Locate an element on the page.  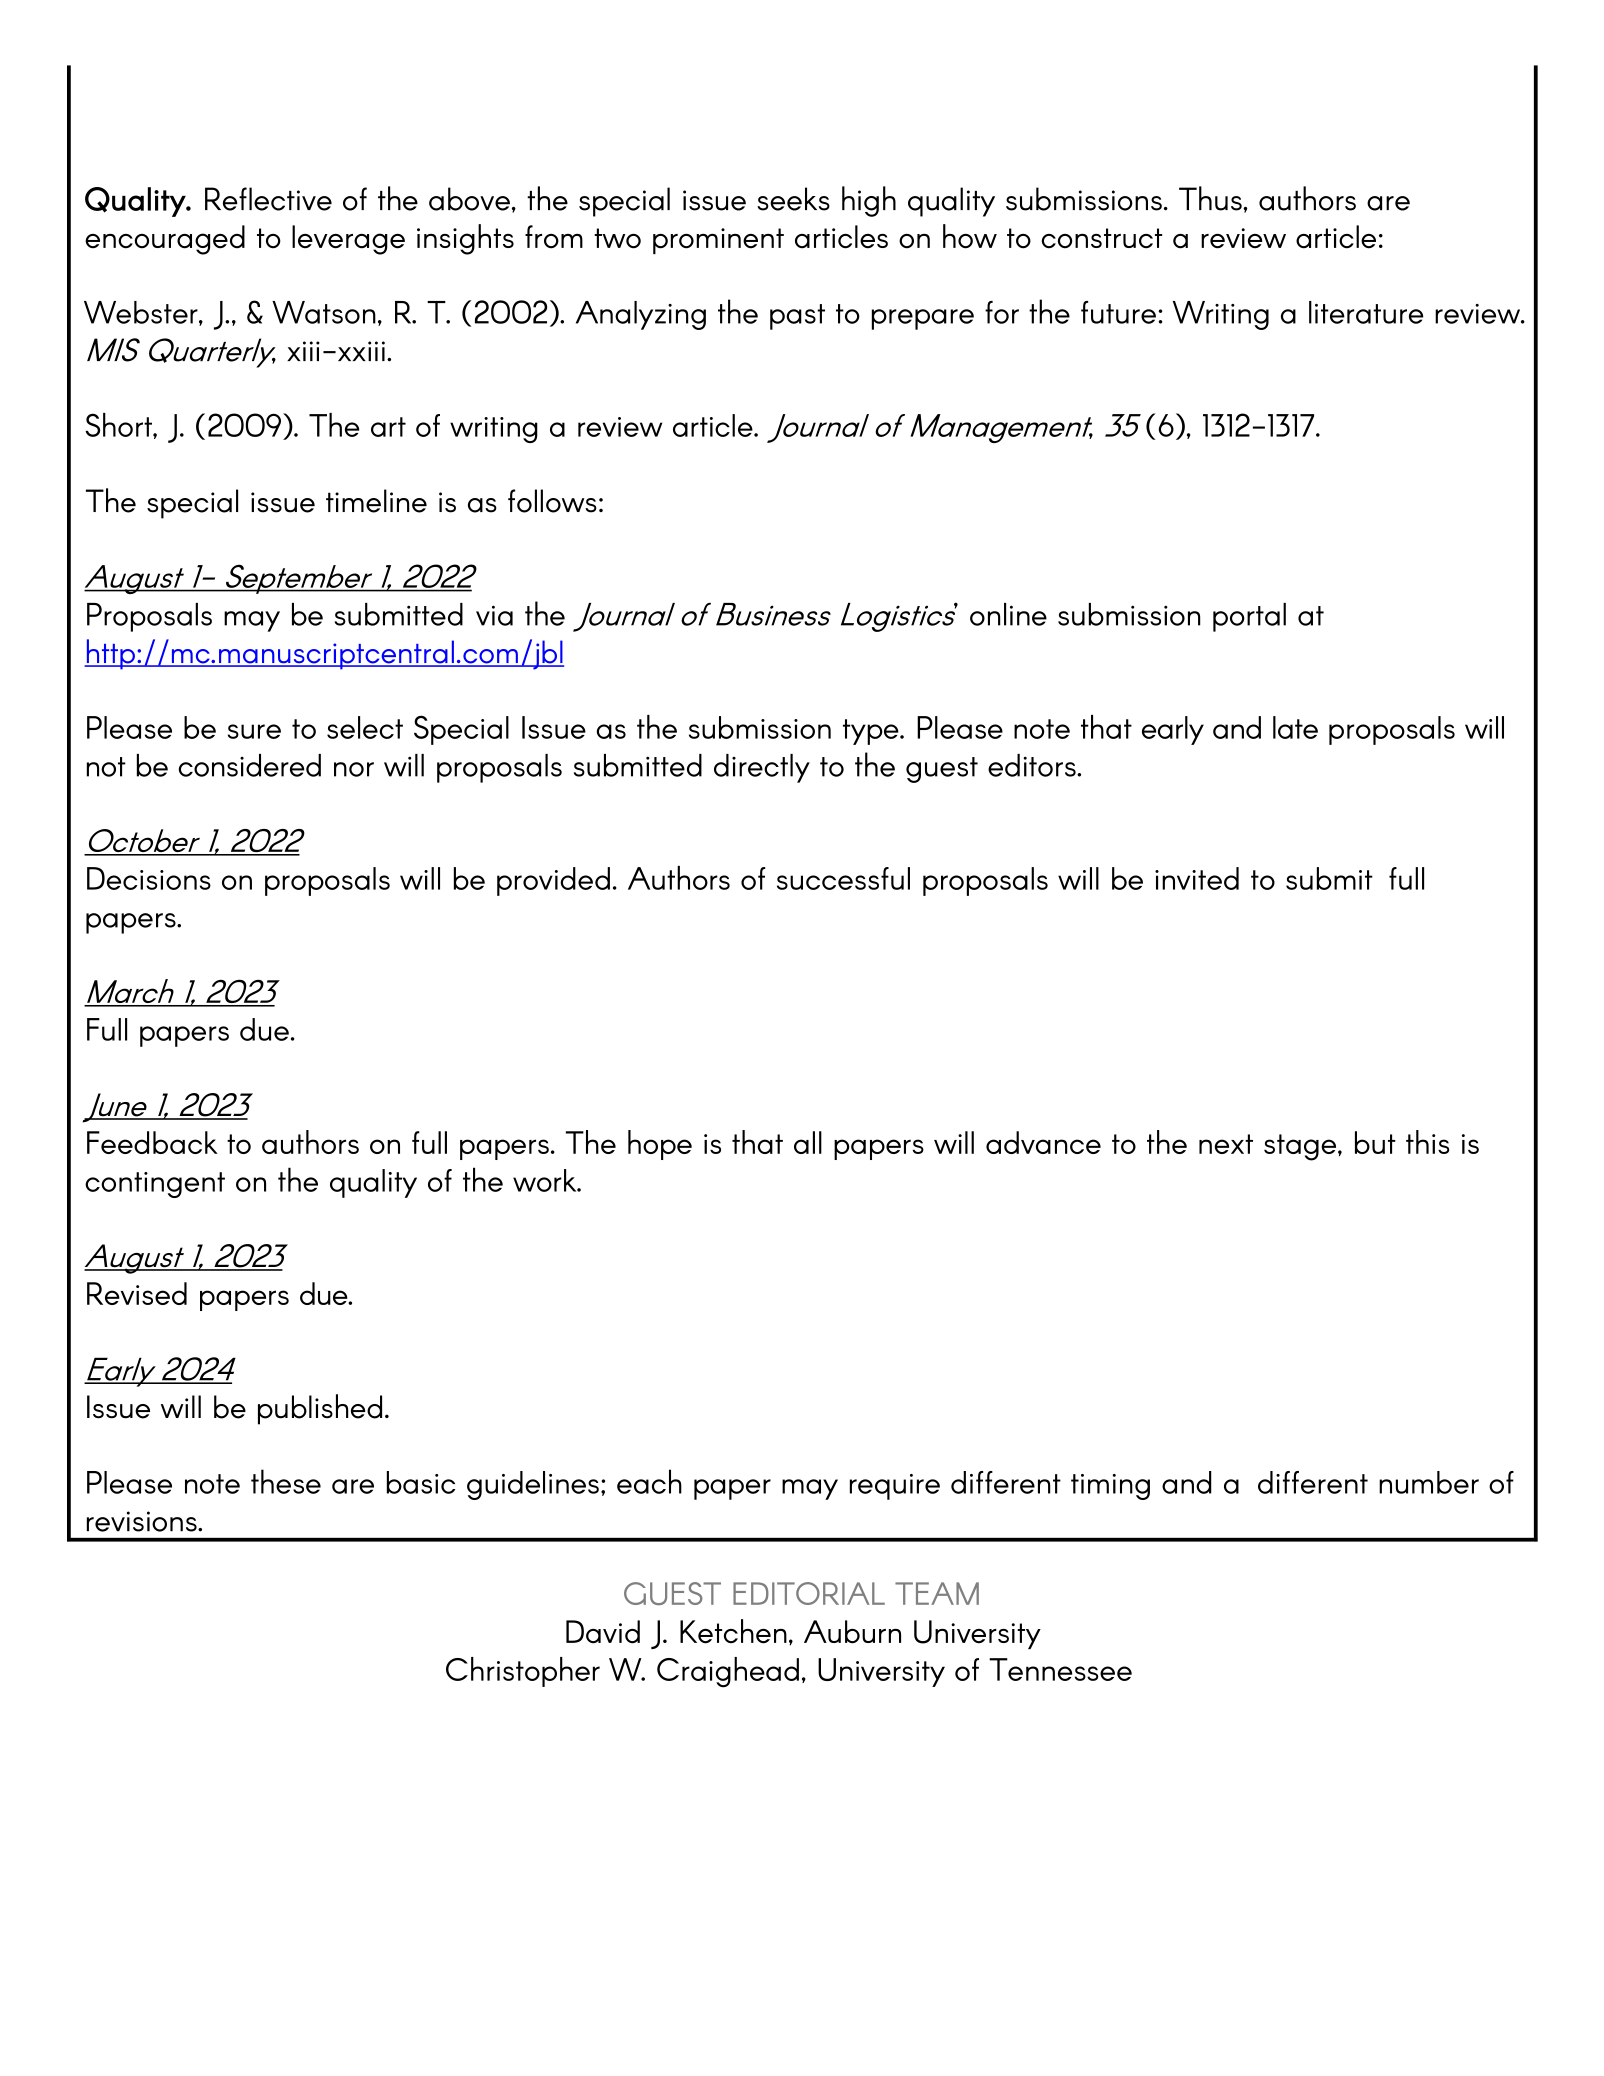
Thus is located at coordinates (1211, 198).
